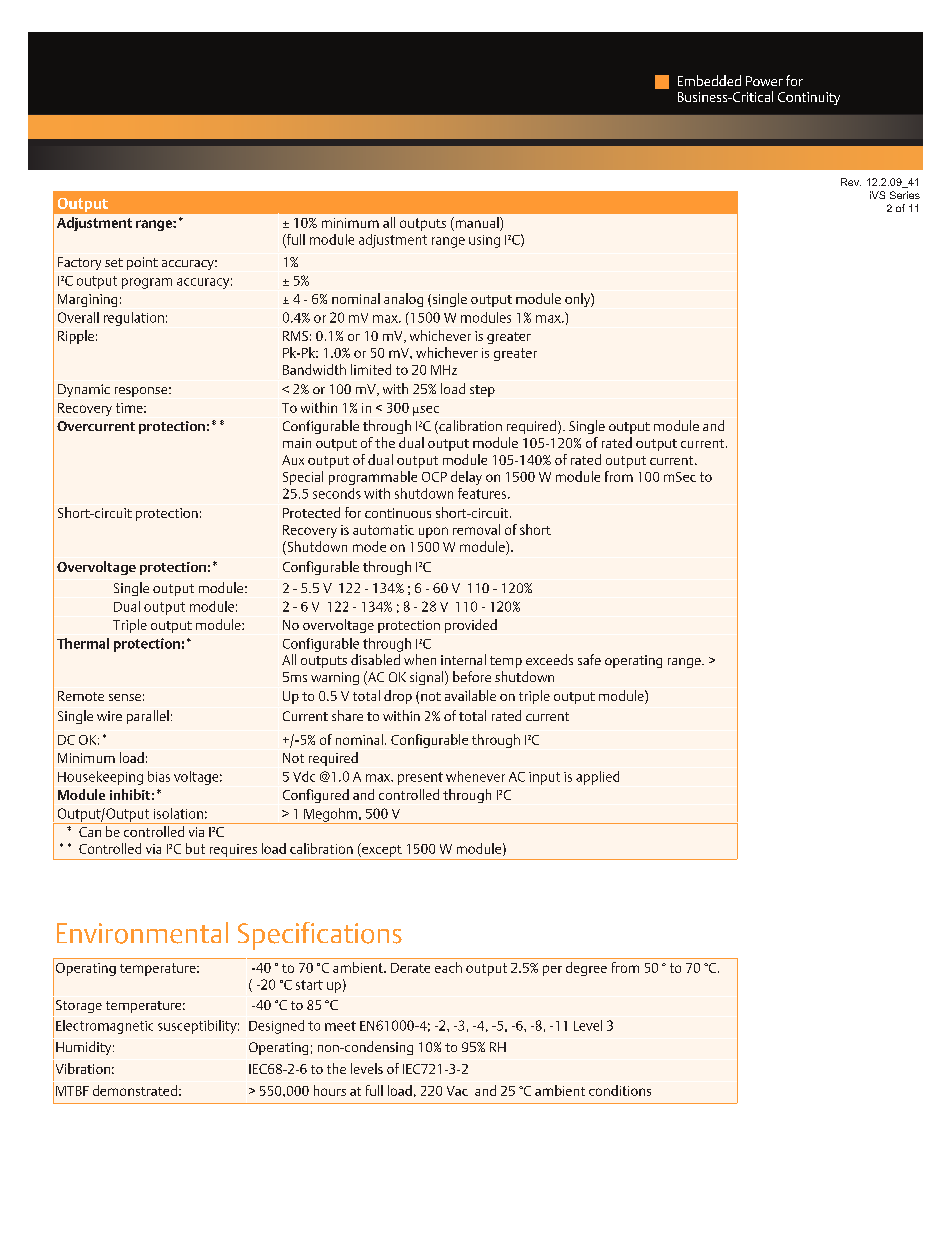 The height and width of the page is (1233, 952). I want to click on input, so click(544, 778).
